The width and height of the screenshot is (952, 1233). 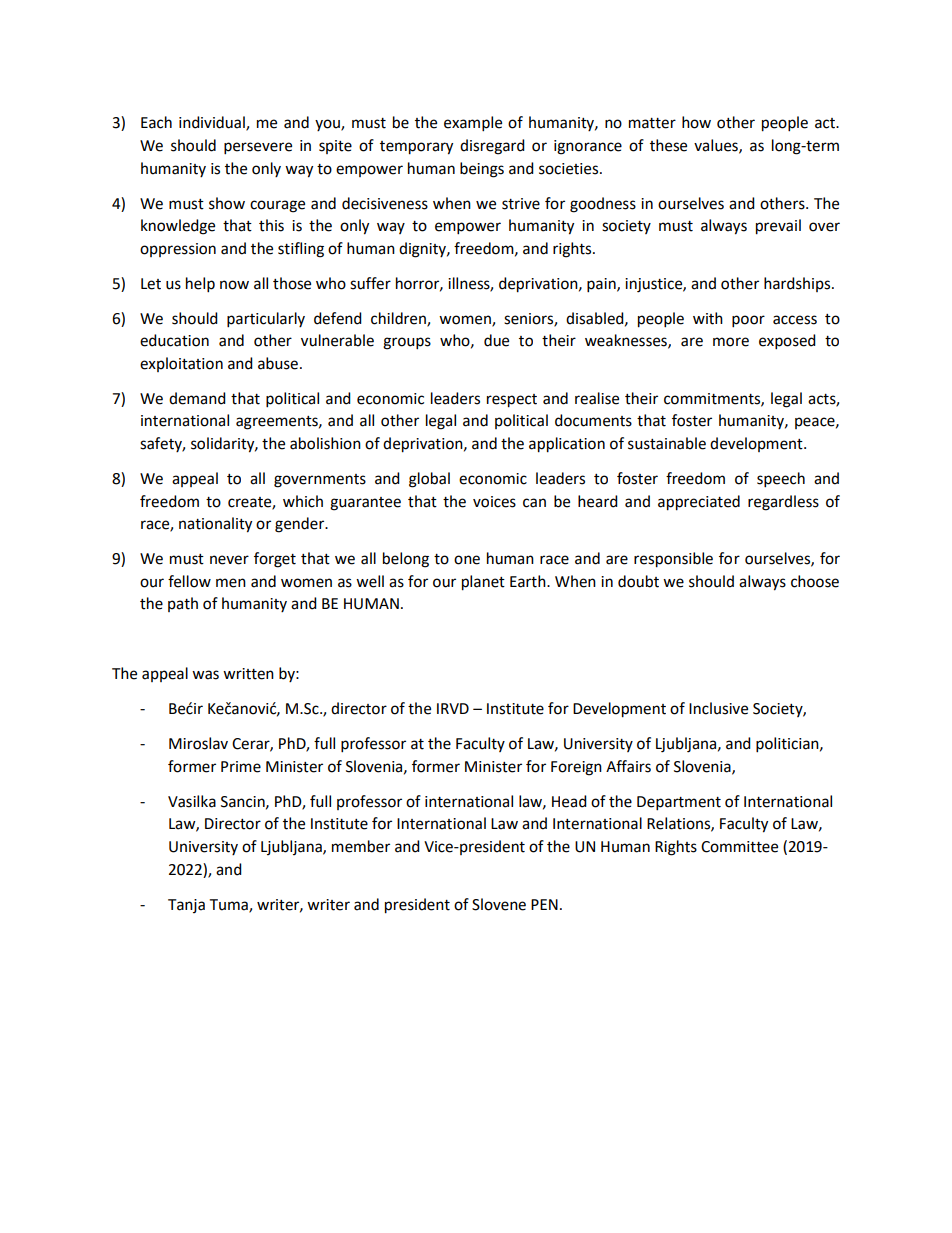 I want to click on persevere, so click(x=258, y=148).
